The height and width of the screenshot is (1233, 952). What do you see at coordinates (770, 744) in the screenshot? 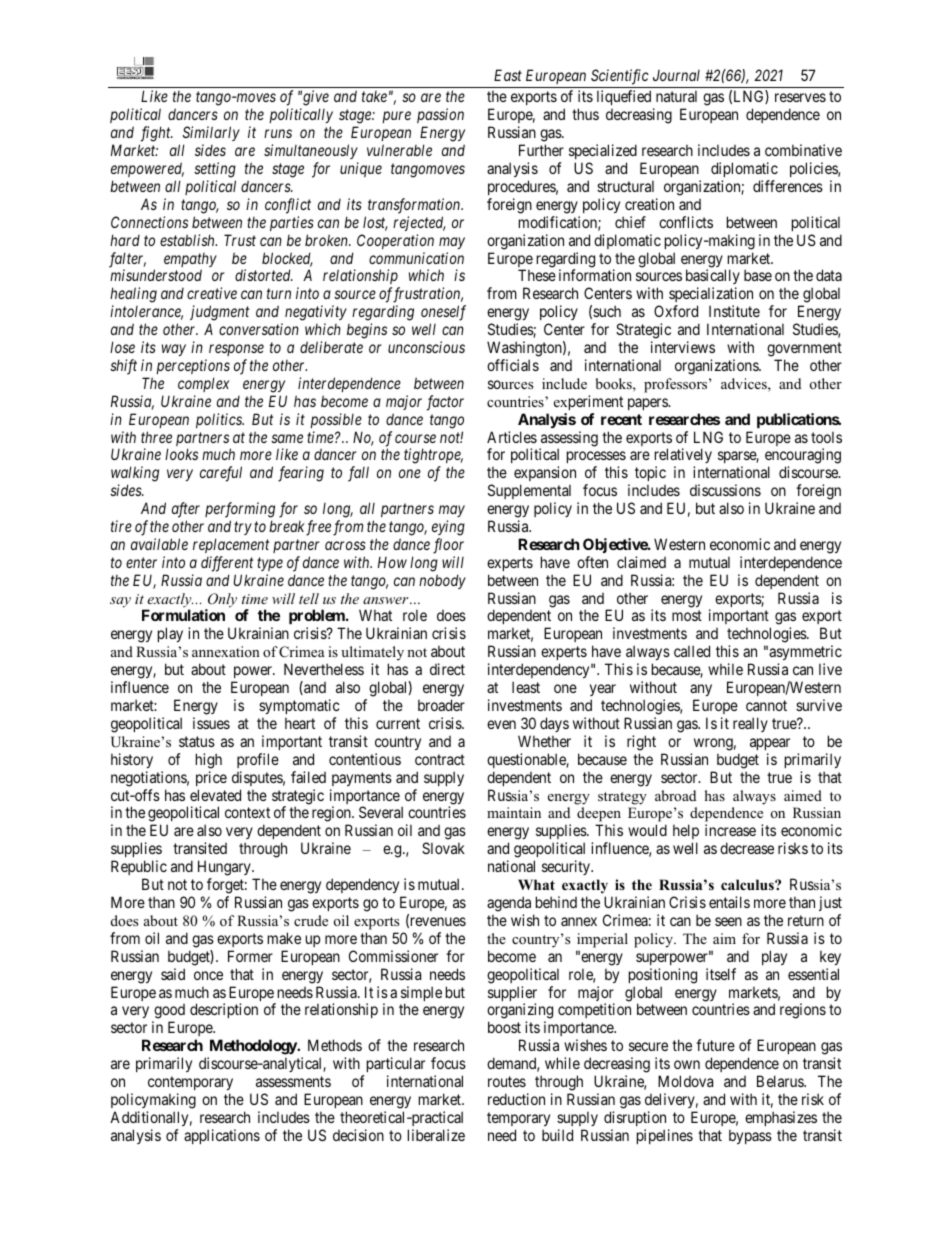
I see `appear` at bounding box center [770, 744].
